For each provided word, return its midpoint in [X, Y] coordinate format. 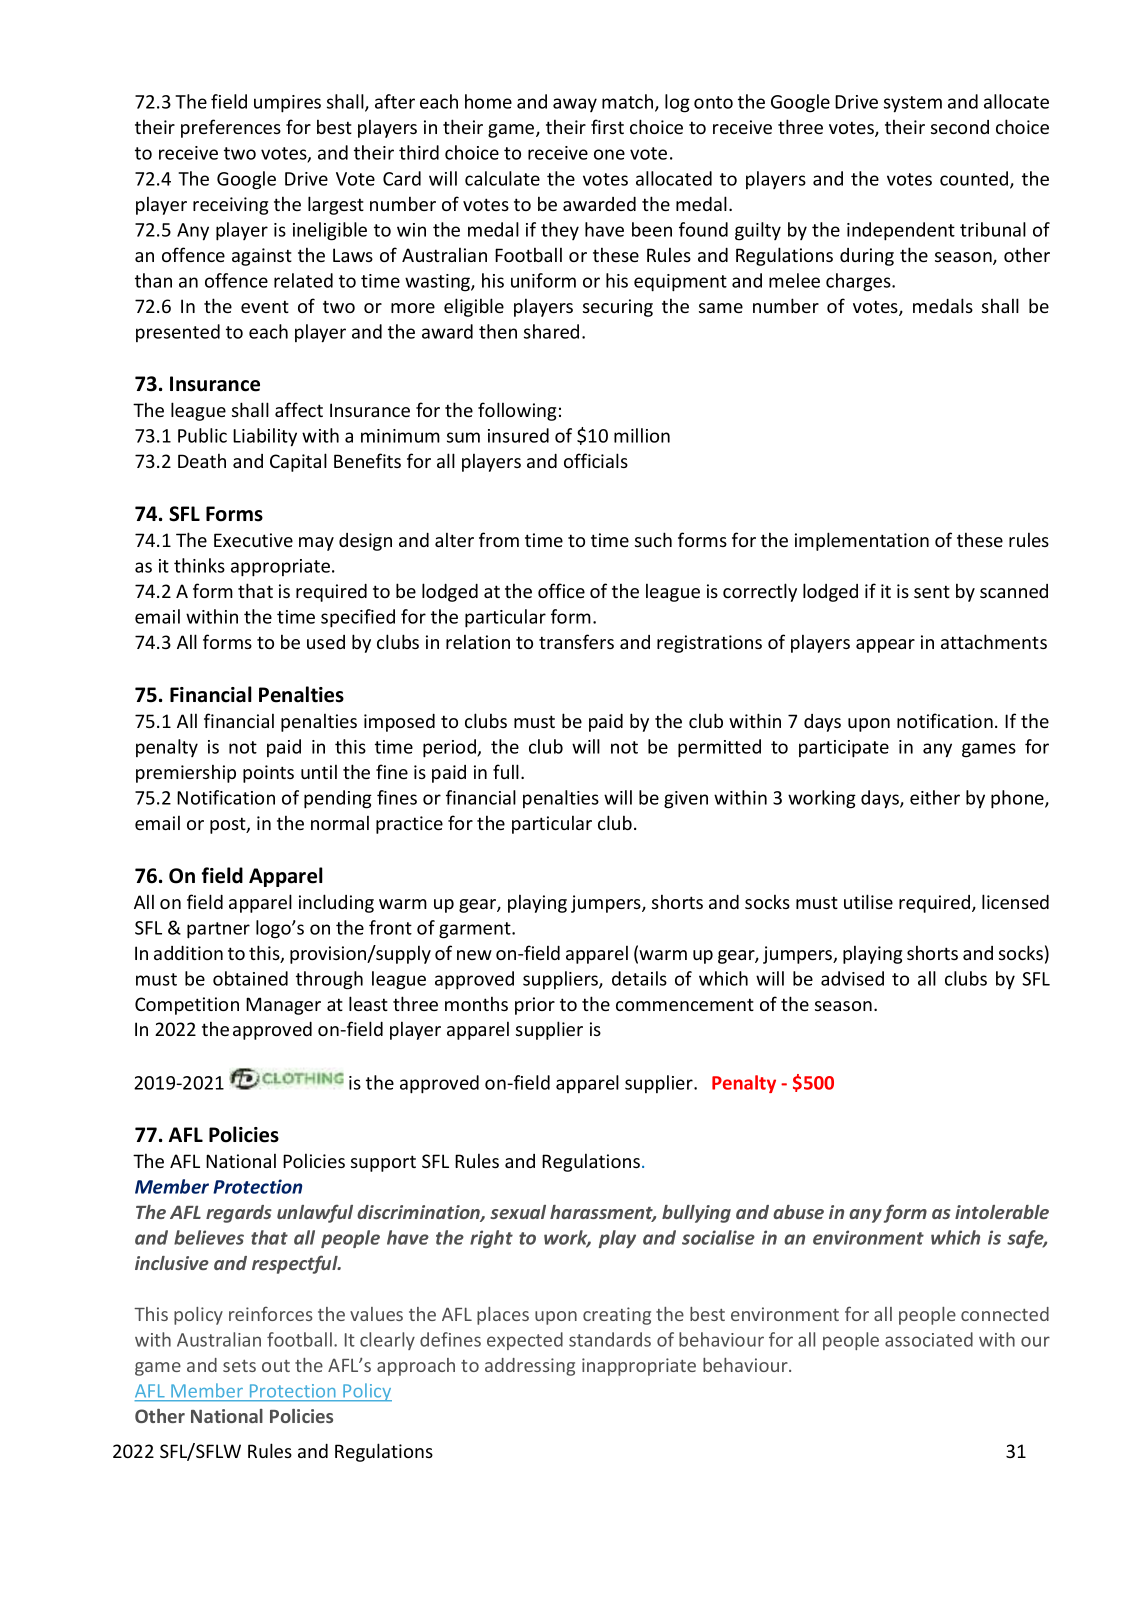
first [607, 126]
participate [844, 749]
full [506, 771]
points [268, 774]
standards [610, 1339]
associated [929, 1339]
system [913, 104]
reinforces [271, 1313]
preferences [231, 128]
